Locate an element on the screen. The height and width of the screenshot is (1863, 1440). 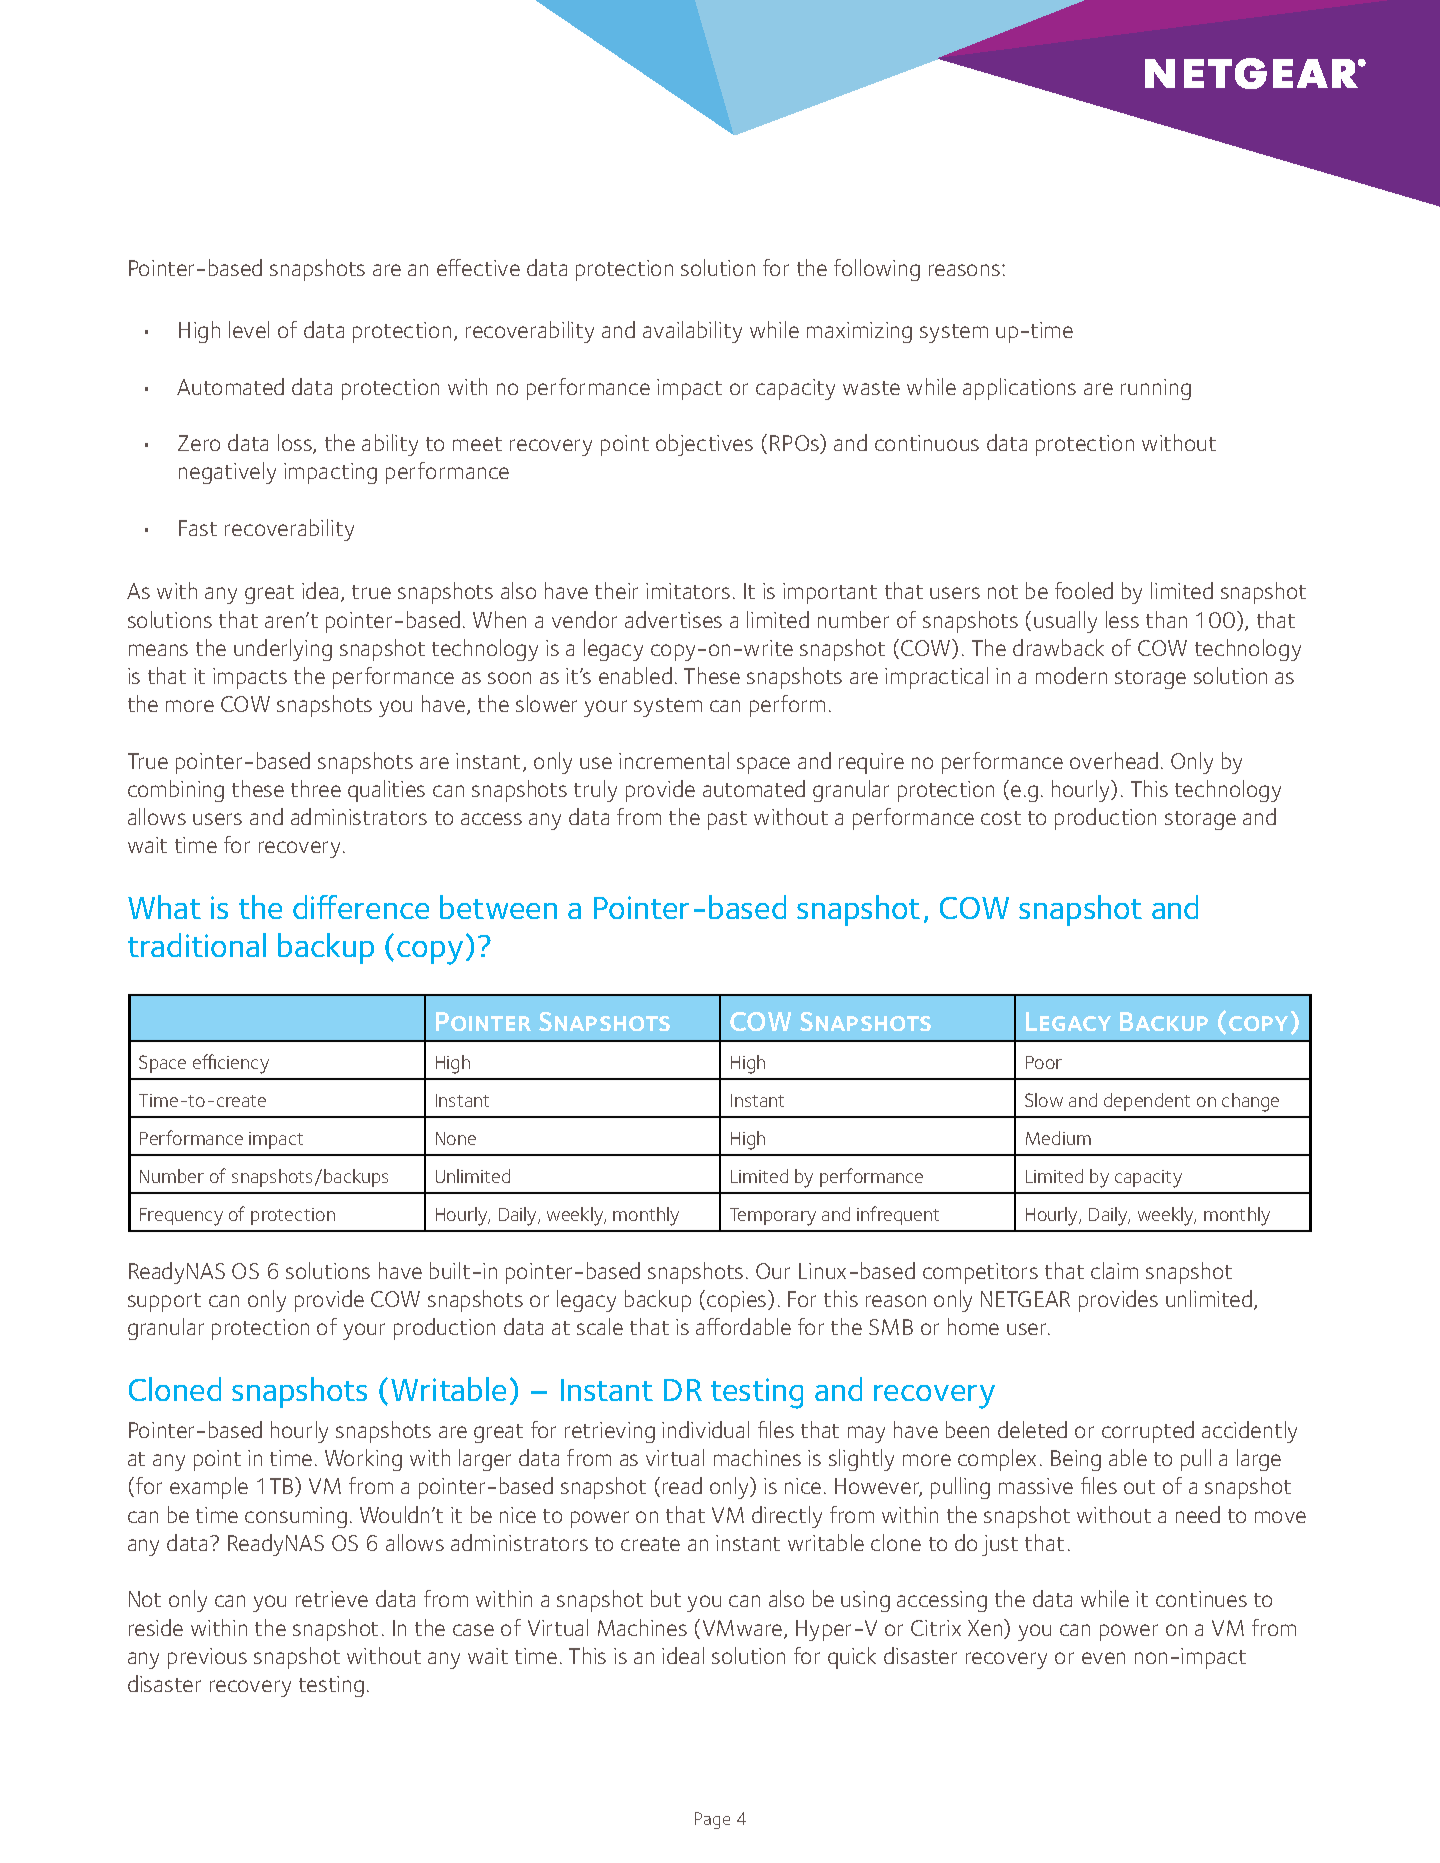
previous is located at coordinates (207, 1658).
